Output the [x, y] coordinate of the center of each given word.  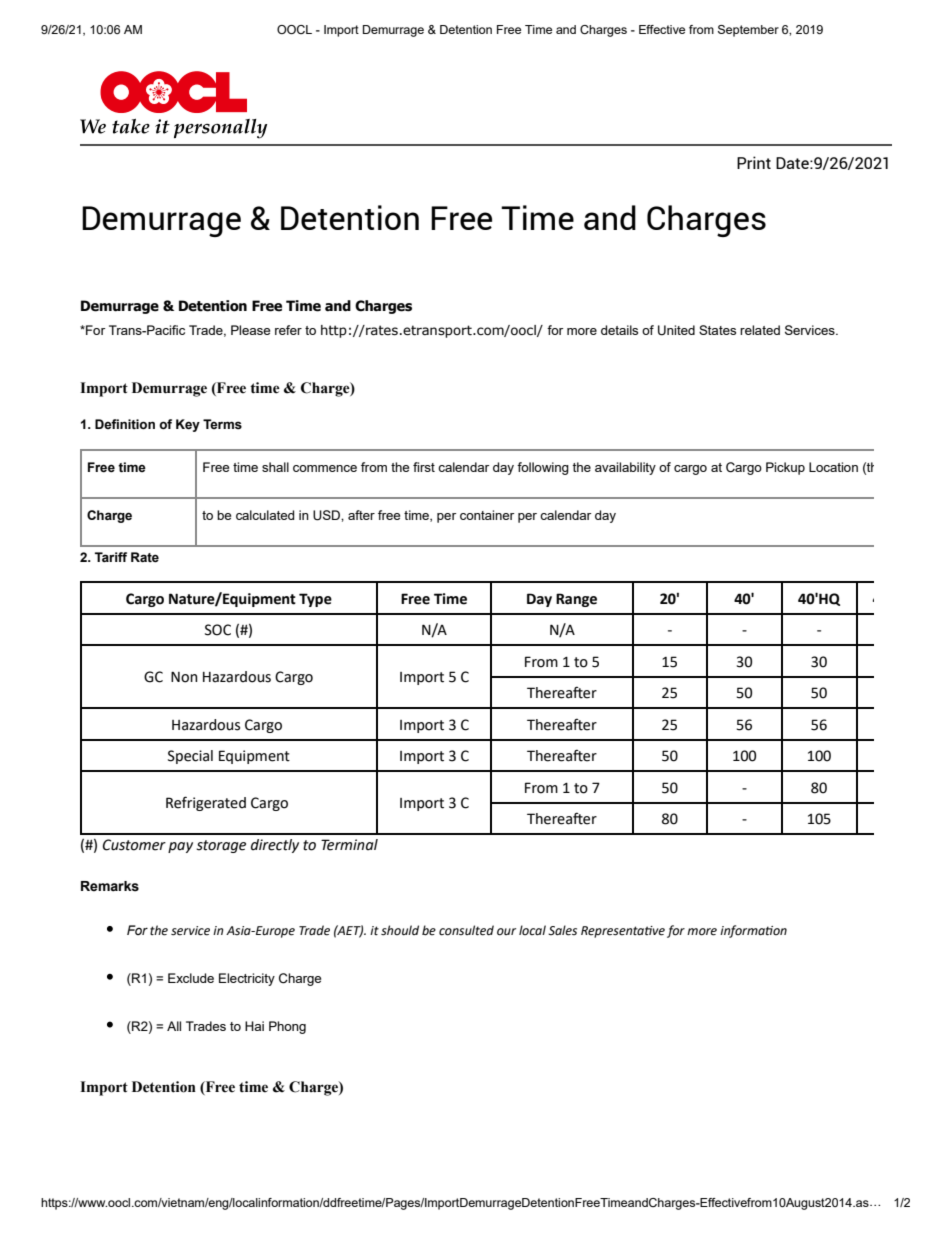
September [748, 31]
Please [250, 330]
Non [184, 677]
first [424, 467]
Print [754, 162]
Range [576, 600]
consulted [466, 930]
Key [188, 425]
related [760, 330]
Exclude [191, 978]
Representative [623, 932]
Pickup [785, 468]
